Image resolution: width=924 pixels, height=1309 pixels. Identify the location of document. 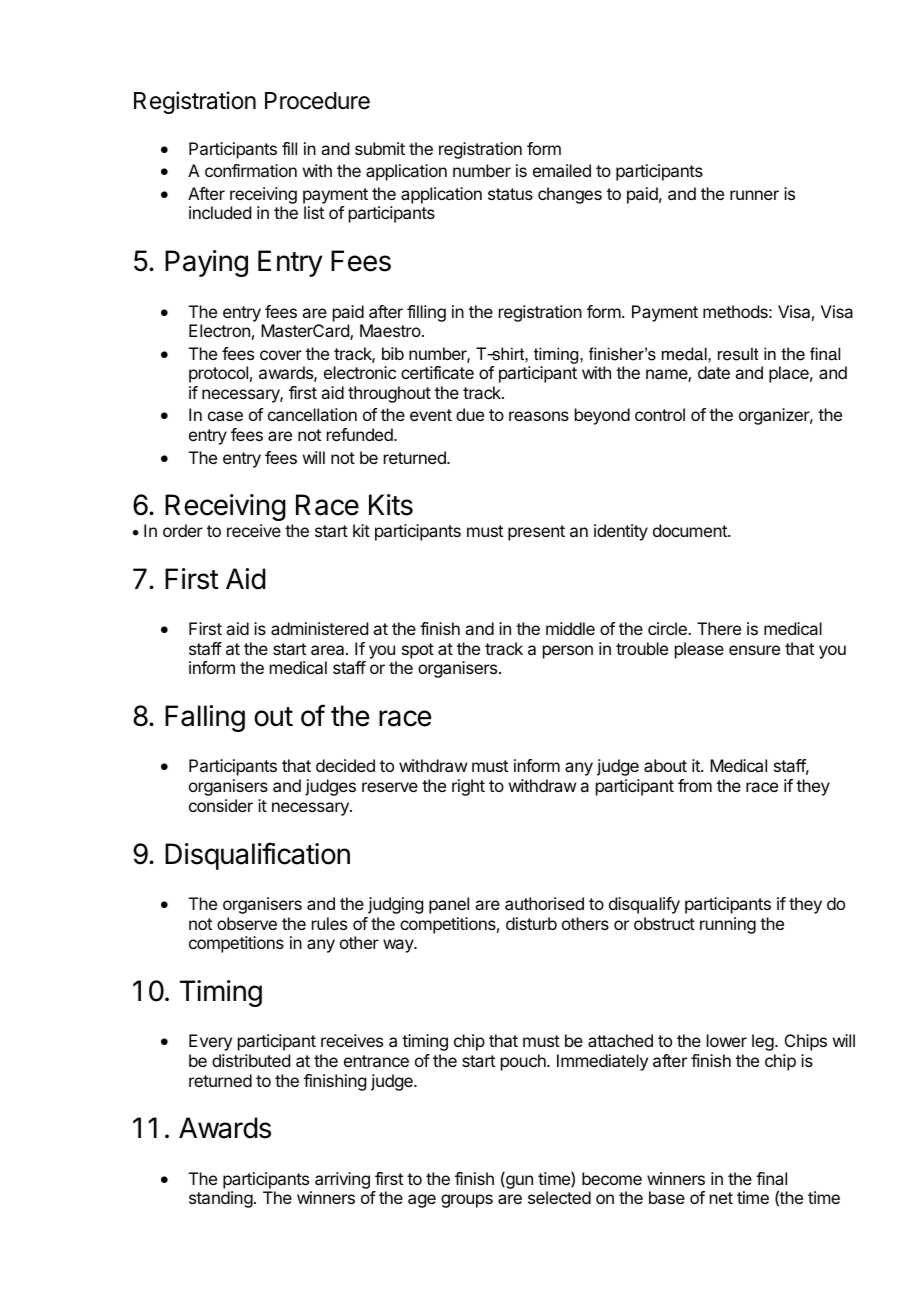
(691, 530).
